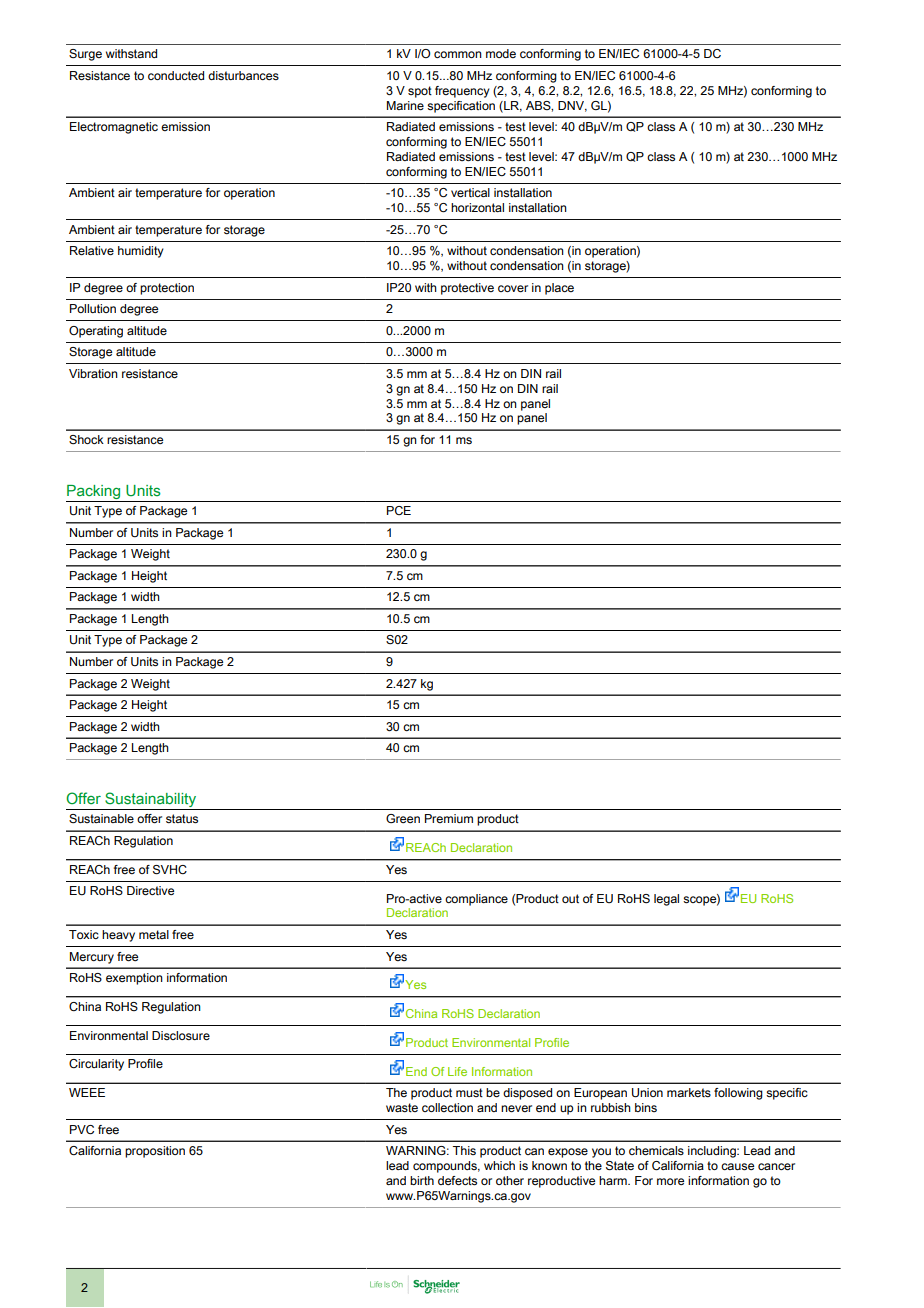 This screenshot has width=924, height=1308. I want to click on Sustainability, so click(151, 801).
